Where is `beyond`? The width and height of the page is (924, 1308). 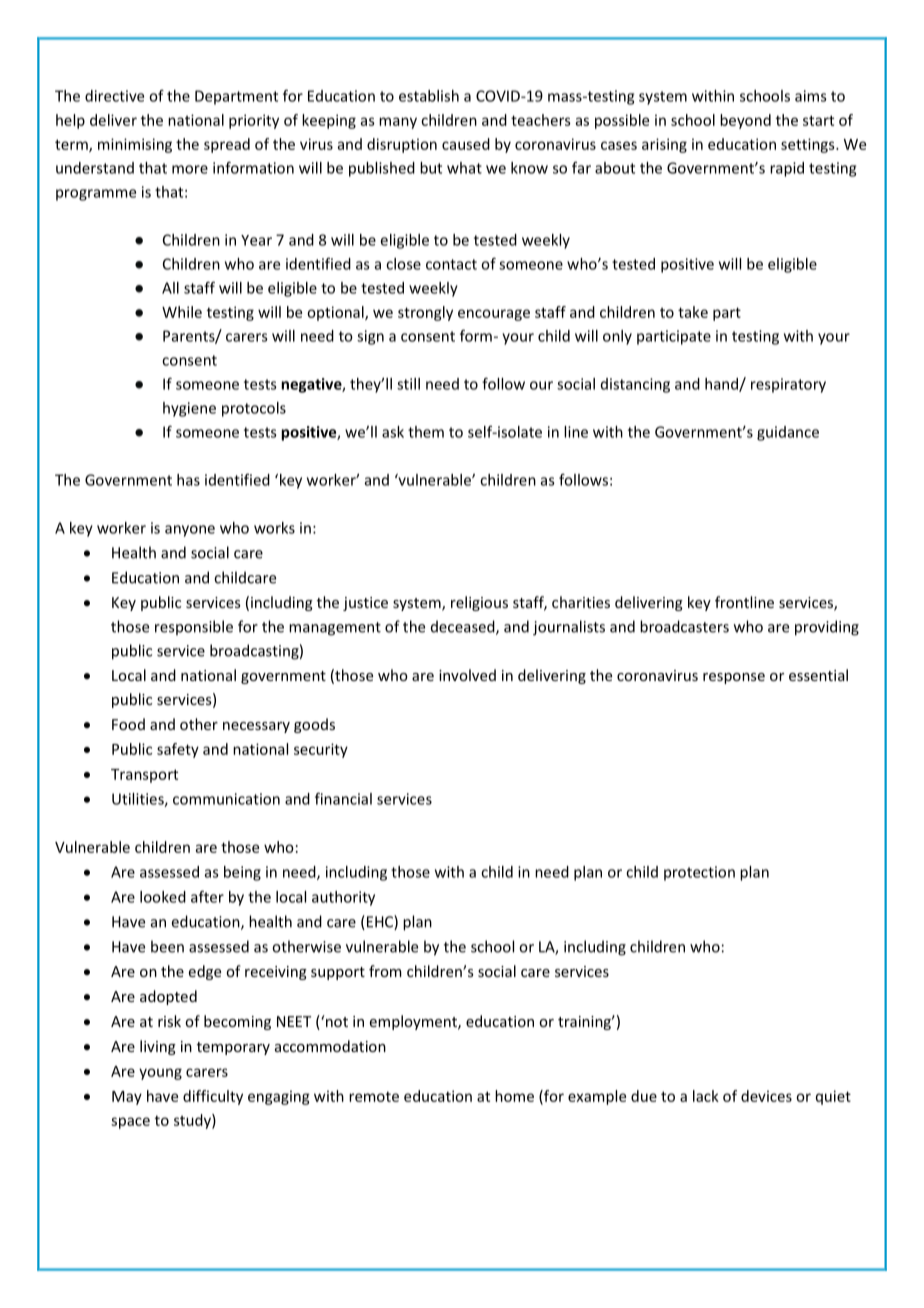
beyond is located at coordinates (745, 121).
